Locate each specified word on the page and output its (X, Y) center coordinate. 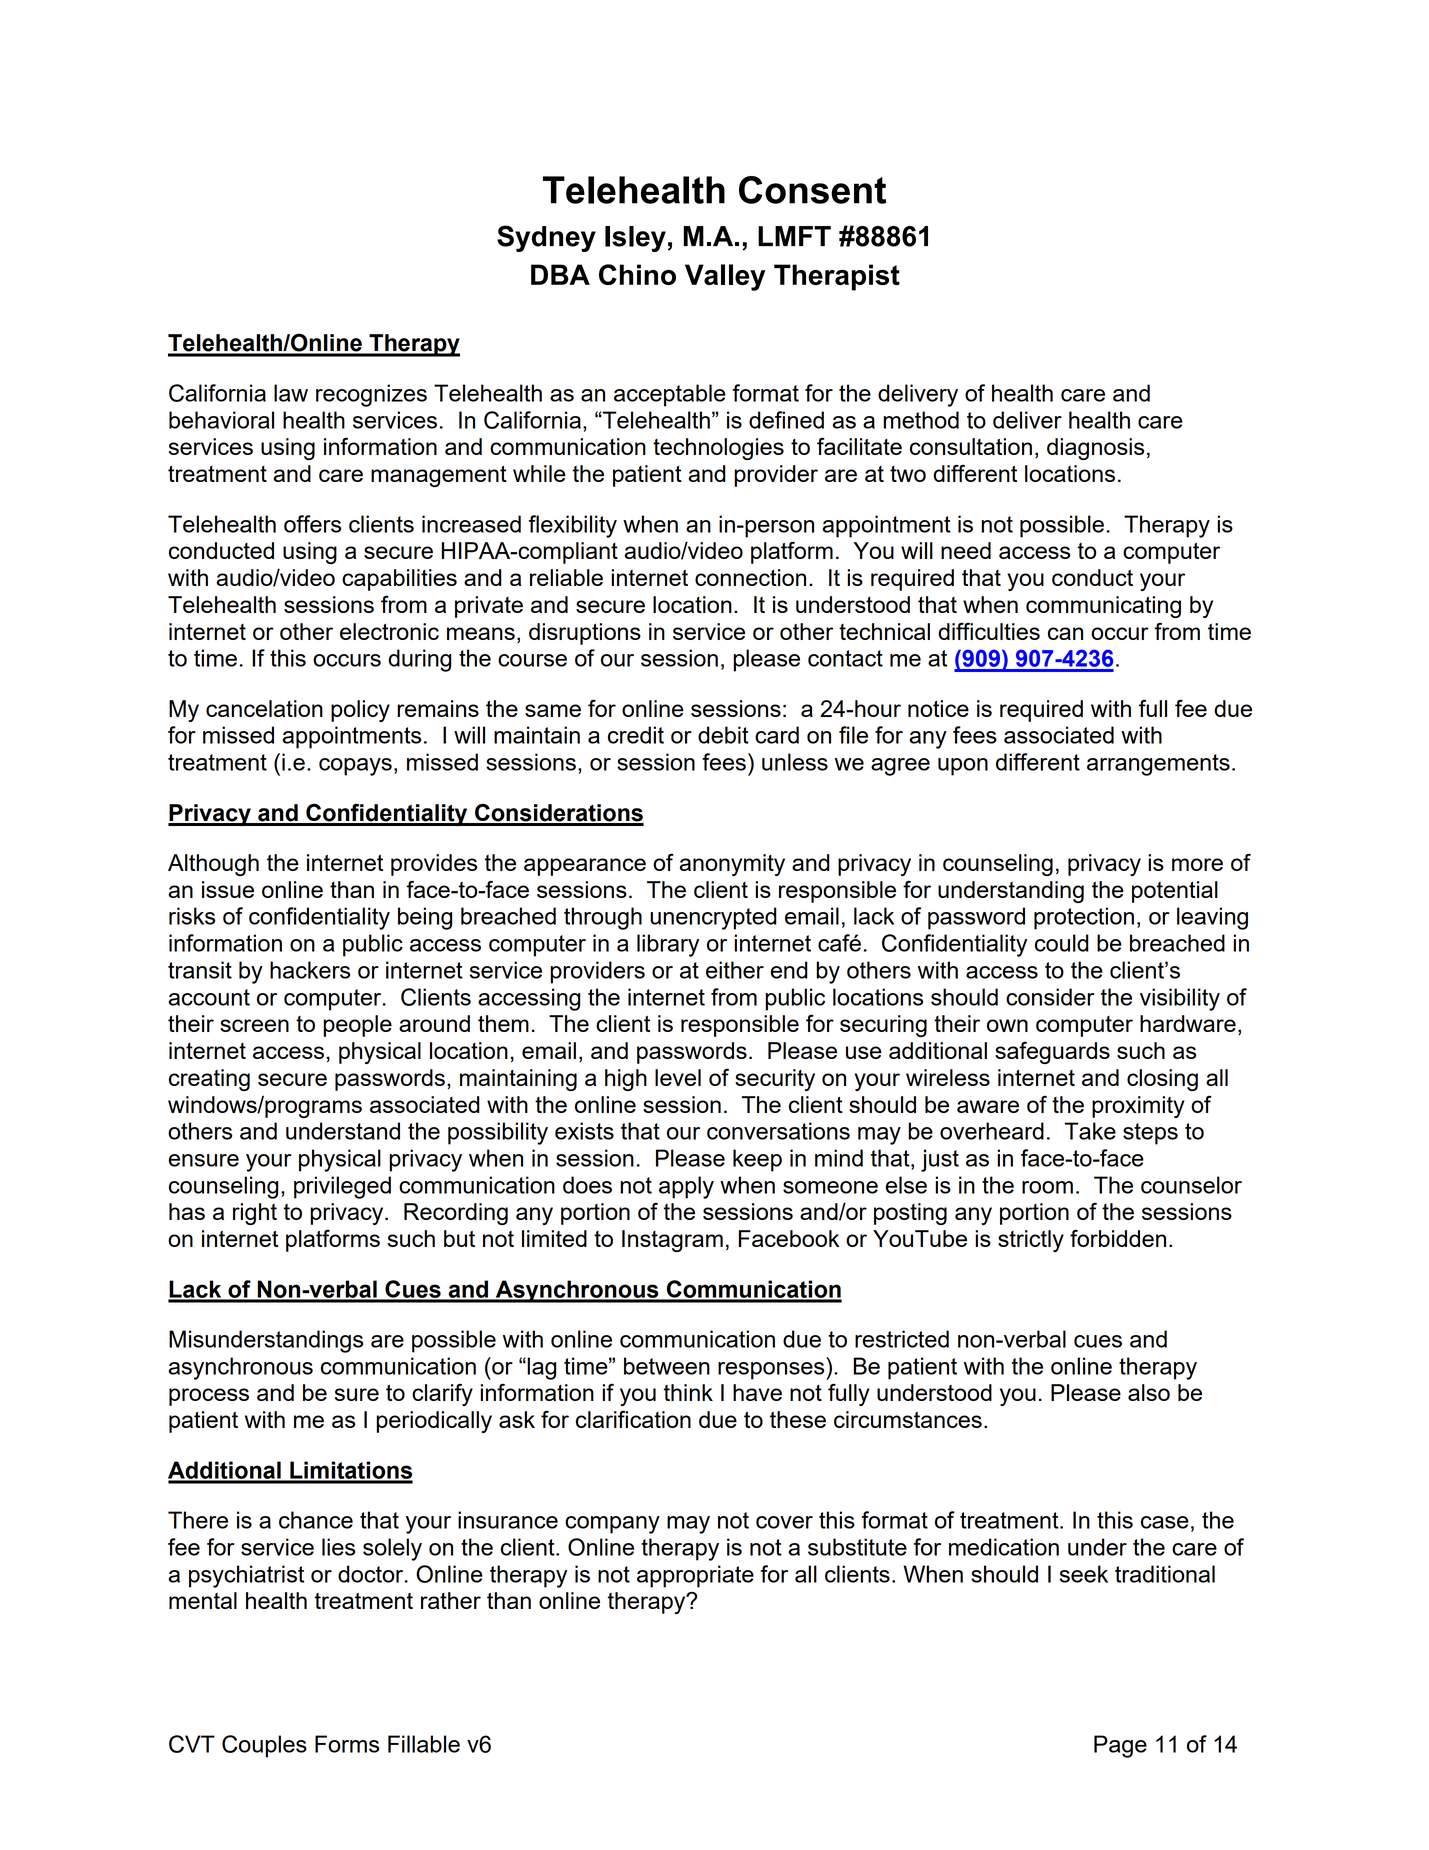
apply (686, 1187)
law (291, 393)
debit (723, 735)
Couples (264, 1746)
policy (360, 711)
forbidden (1118, 1238)
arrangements (1158, 765)
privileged (342, 1187)
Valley (725, 277)
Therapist (837, 277)
